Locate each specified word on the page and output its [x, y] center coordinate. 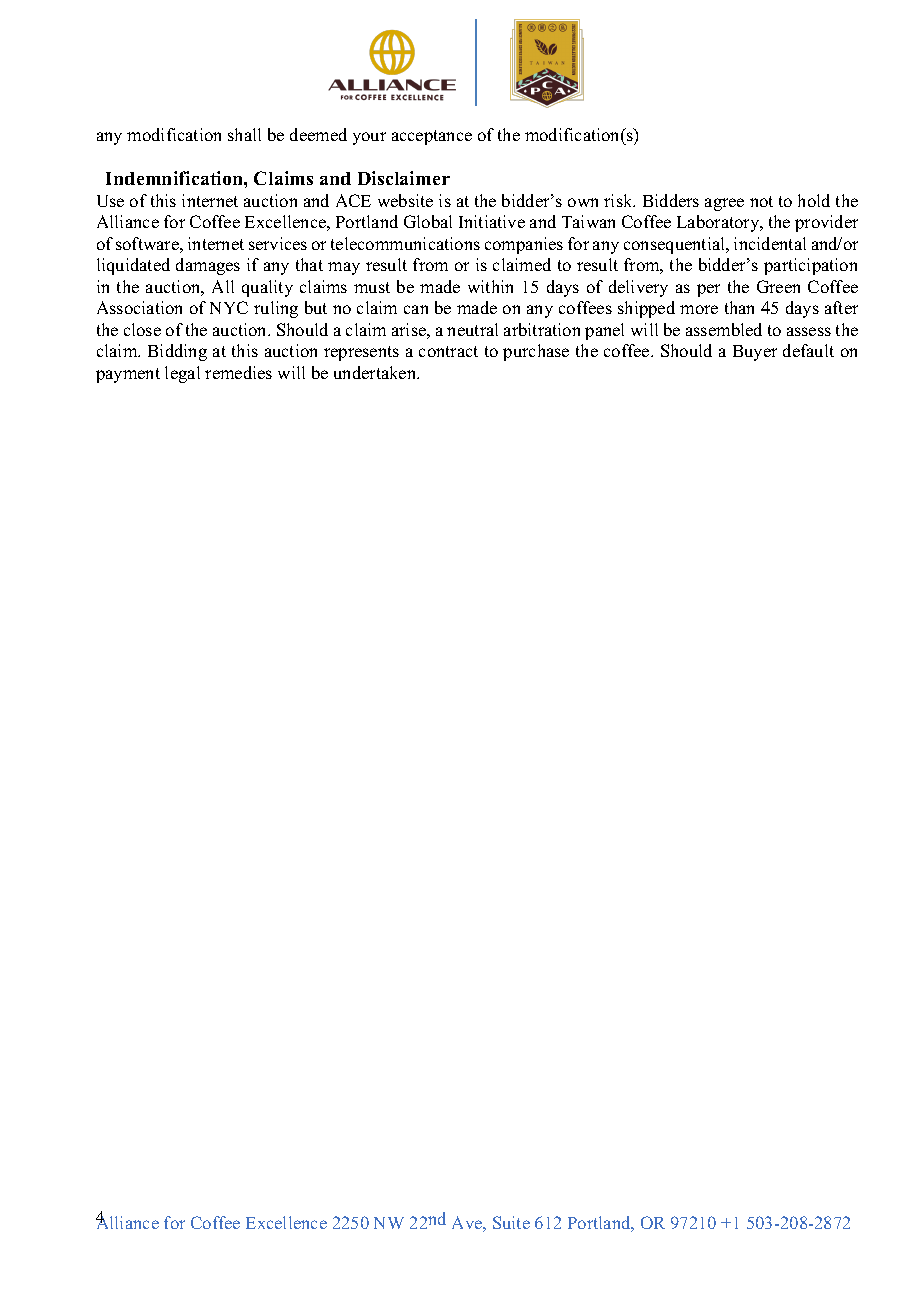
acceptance [432, 137]
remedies [238, 372]
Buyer [755, 353]
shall [244, 134]
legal [182, 374]
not [761, 201]
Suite [511, 1222]
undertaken [376, 372]
